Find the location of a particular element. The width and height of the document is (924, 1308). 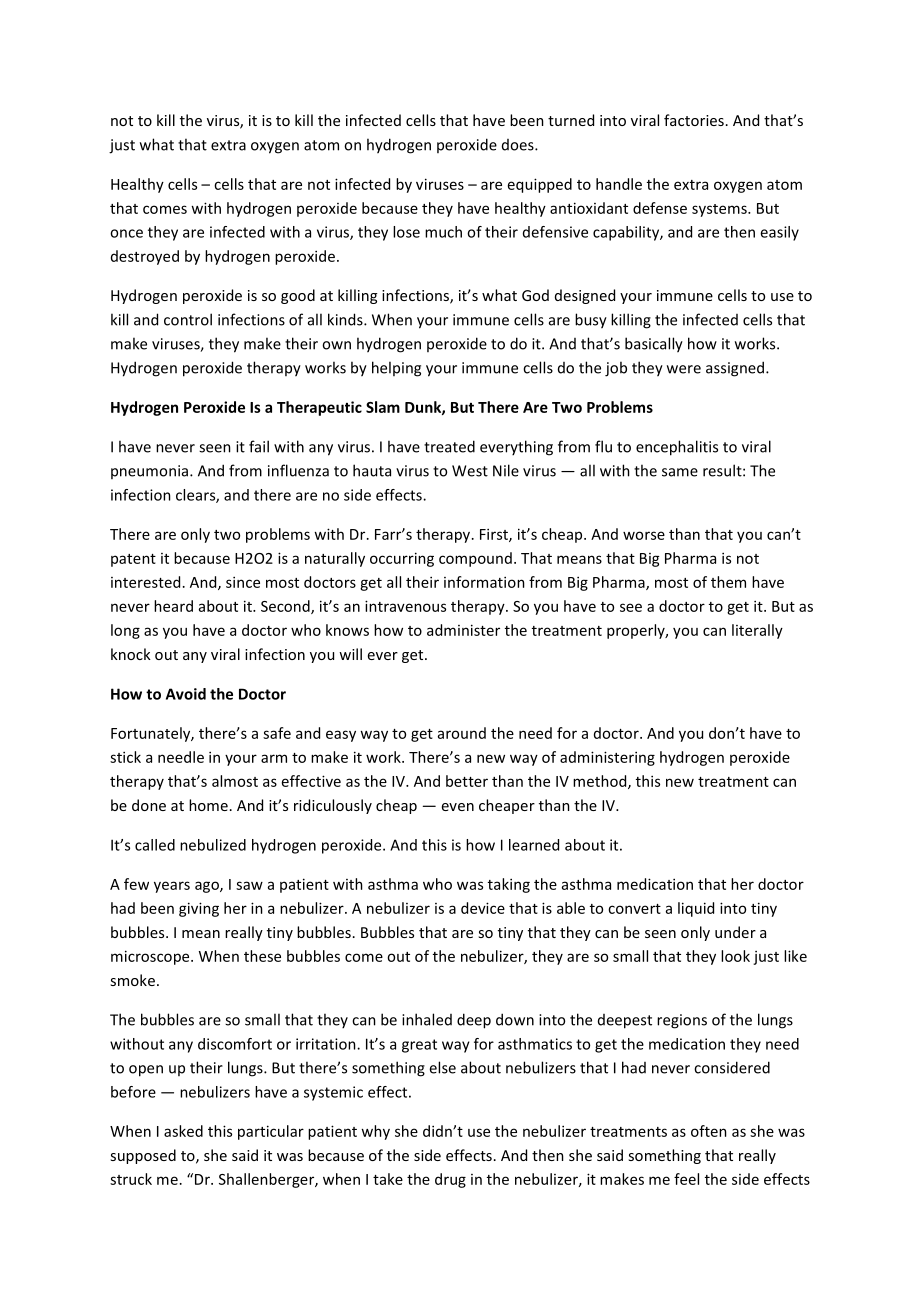

West is located at coordinates (470, 471).
